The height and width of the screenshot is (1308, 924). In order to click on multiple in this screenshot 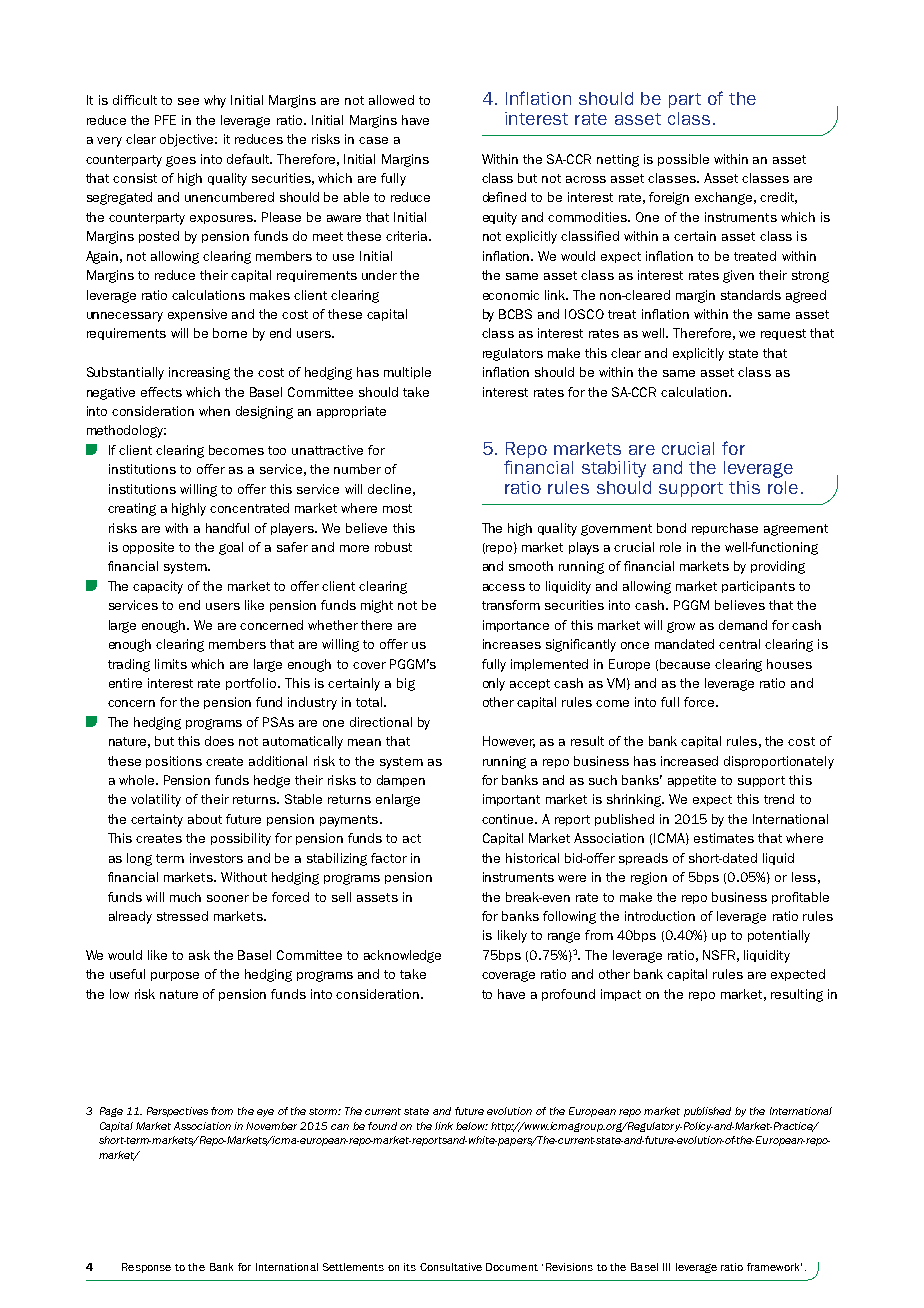, I will do `click(407, 373)`.
